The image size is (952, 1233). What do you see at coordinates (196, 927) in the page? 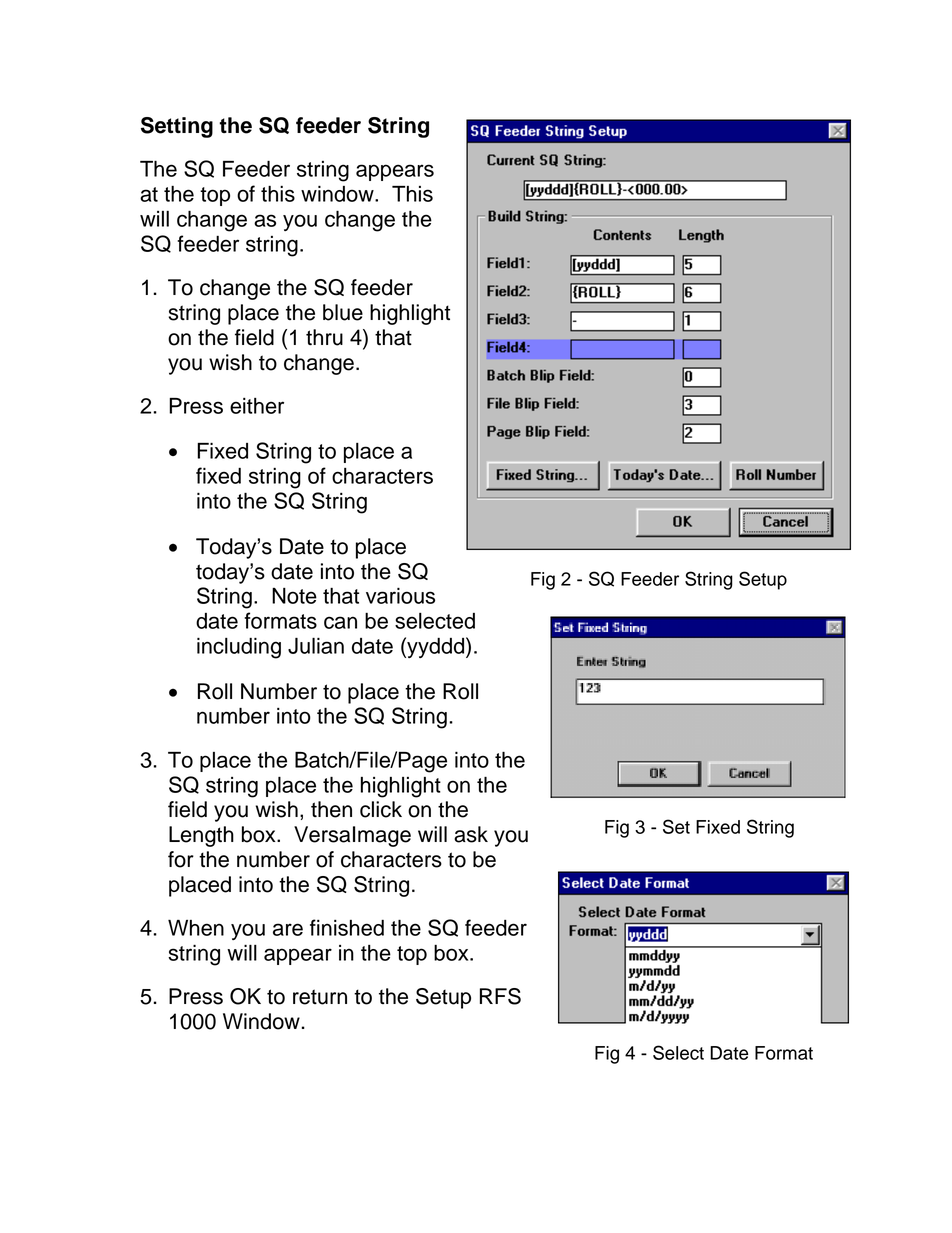
I see `When` at bounding box center [196, 927].
